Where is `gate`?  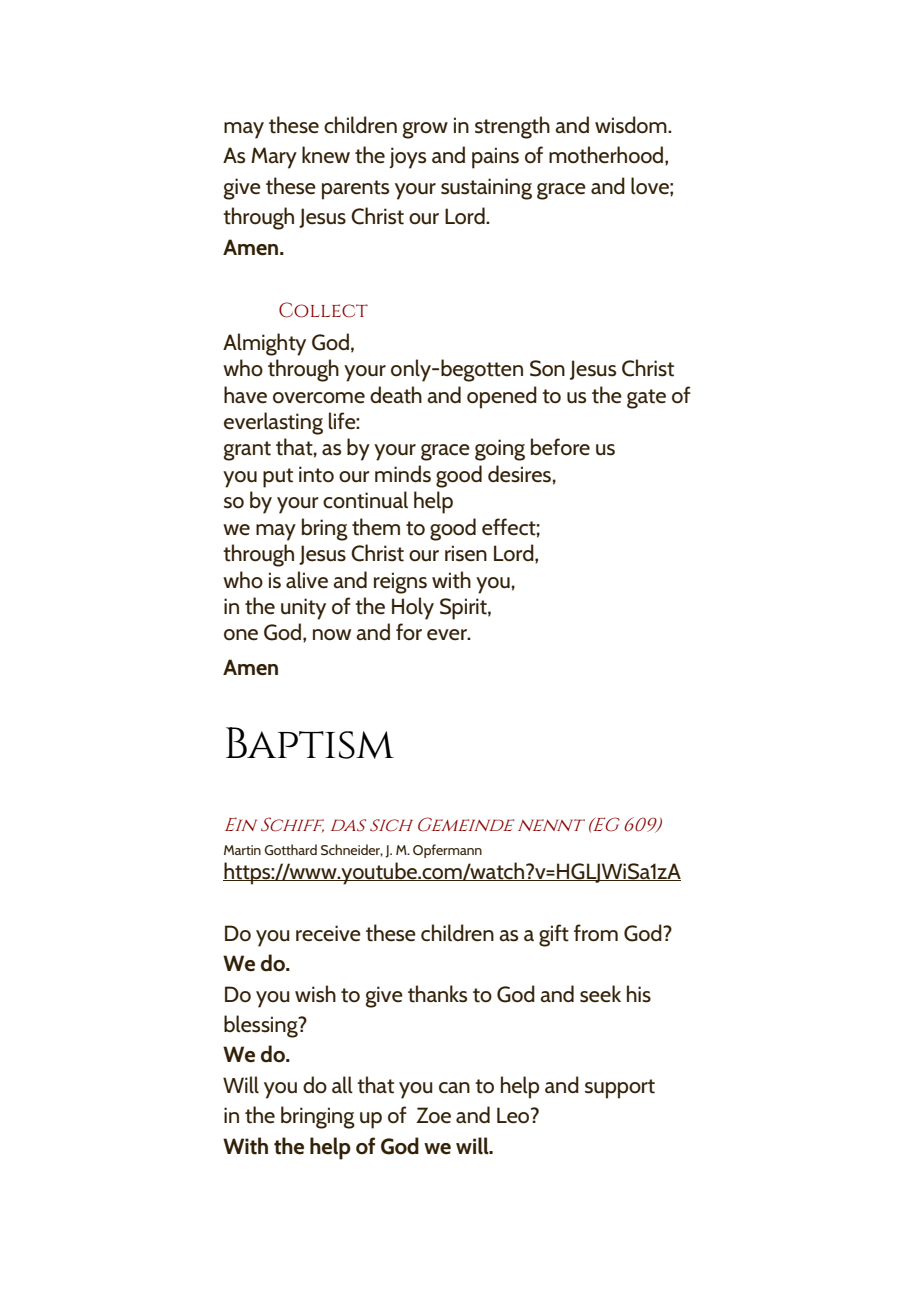
gate is located at coordinates (646, 399).
